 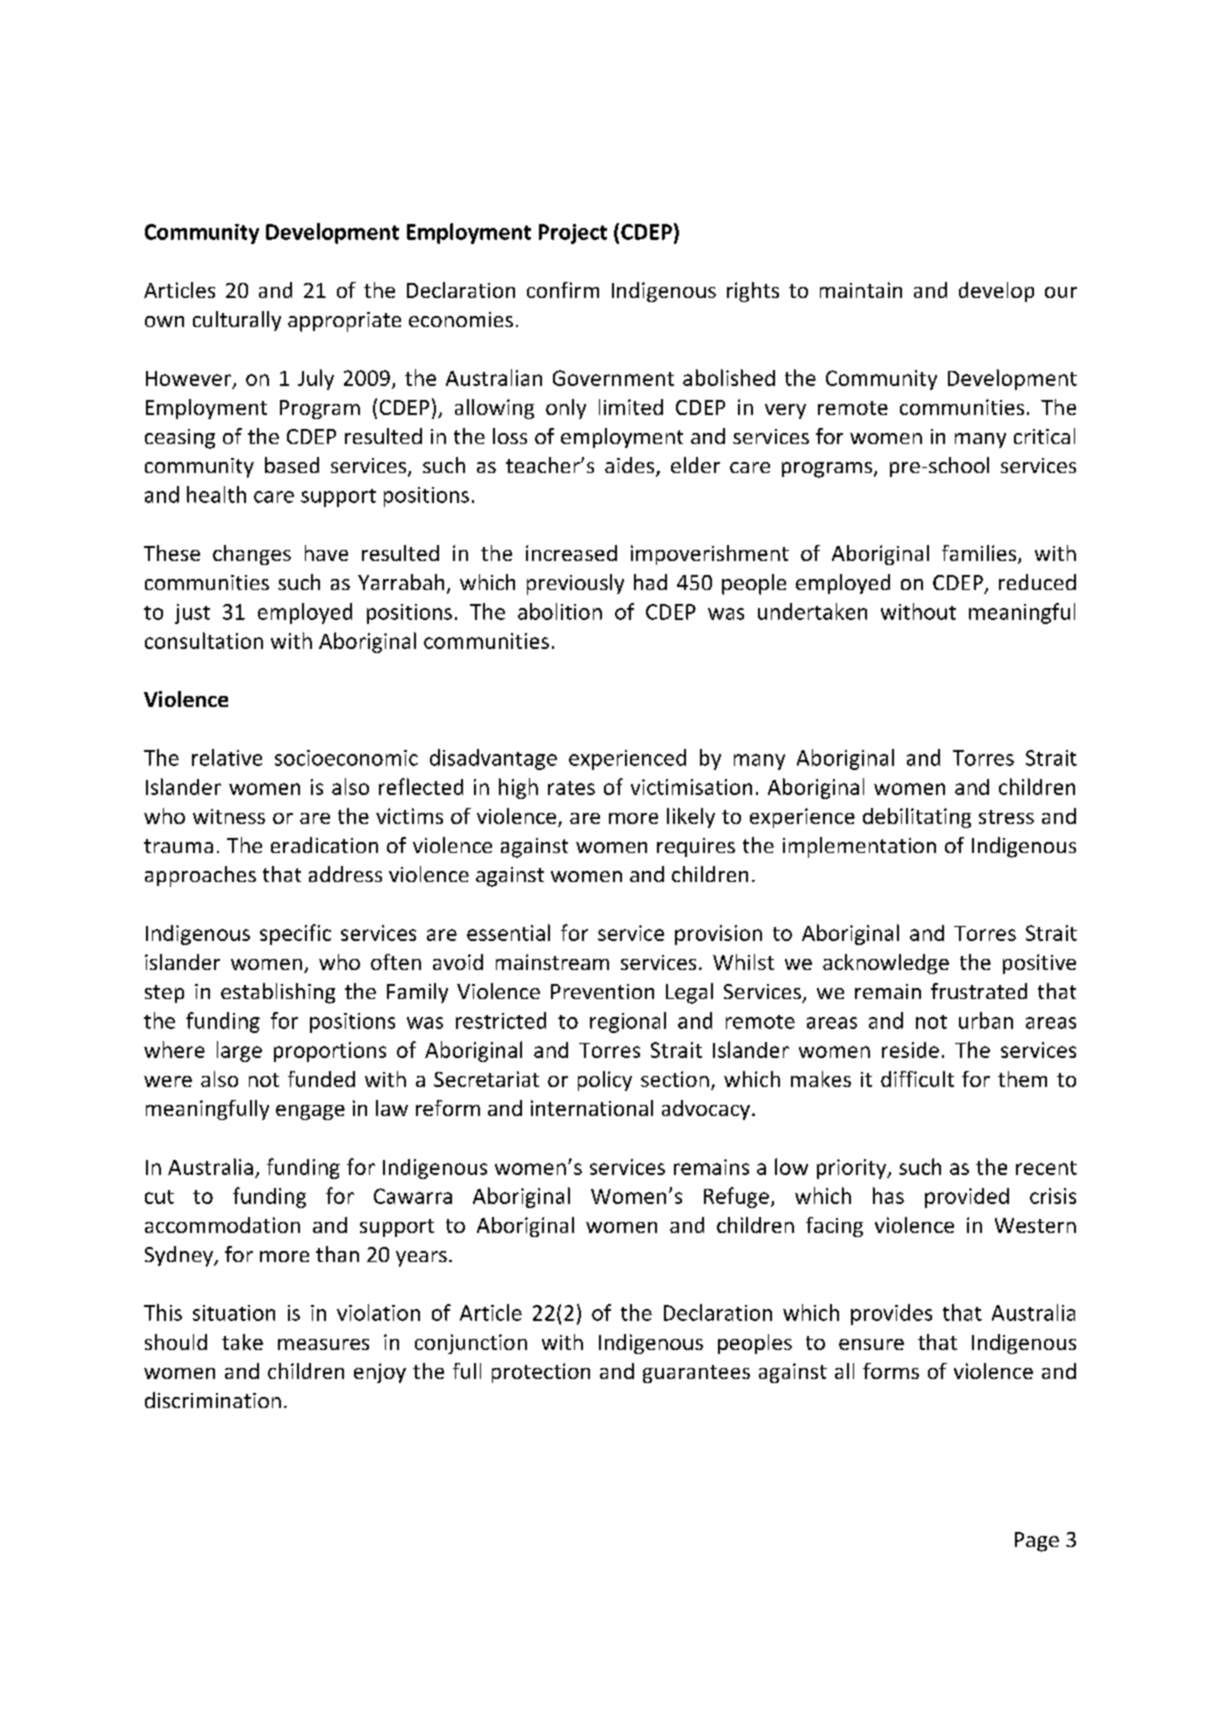 I want to click on Page, so click(x=1037, y=1542).
